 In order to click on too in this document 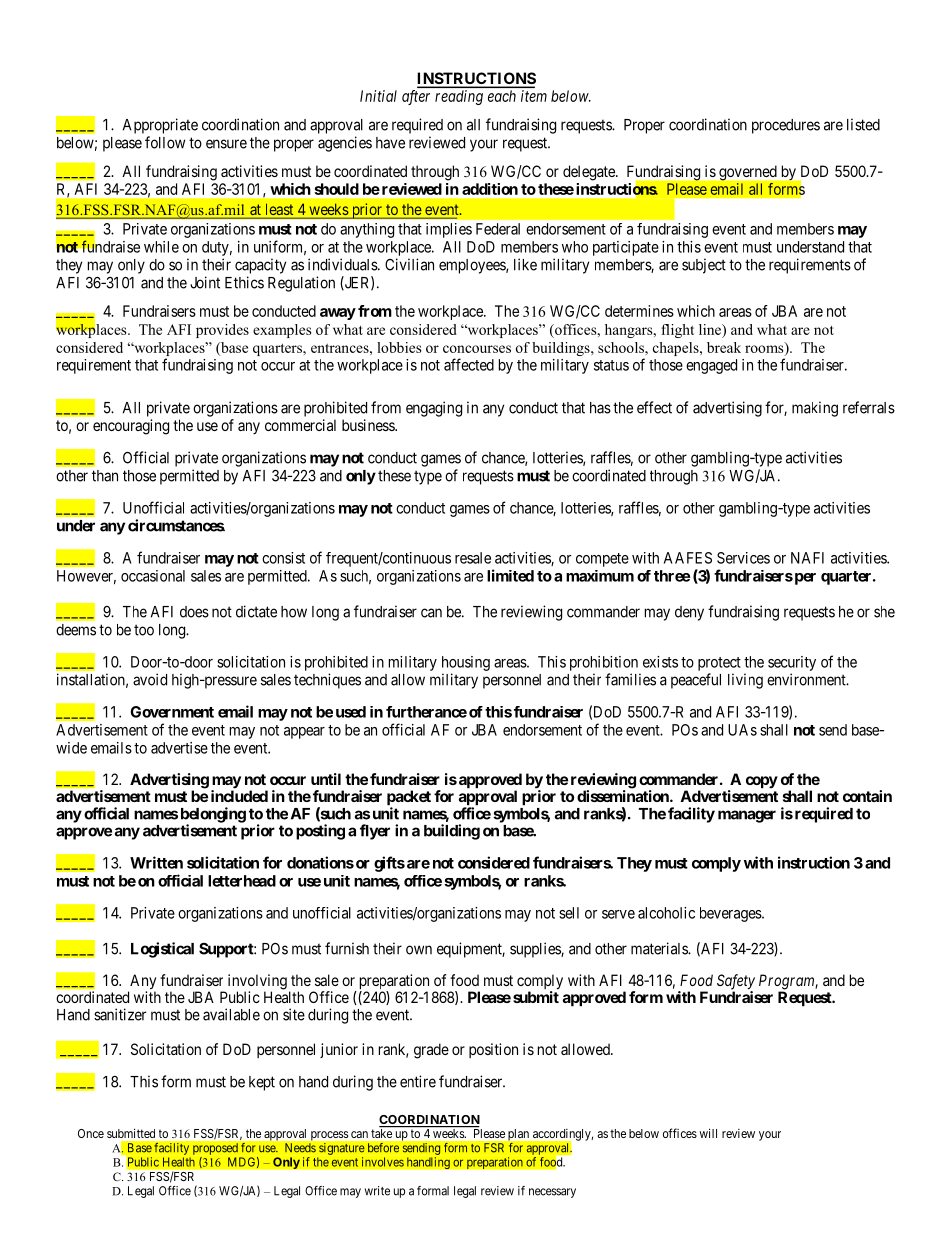, I will do `click(144, 630)`.
